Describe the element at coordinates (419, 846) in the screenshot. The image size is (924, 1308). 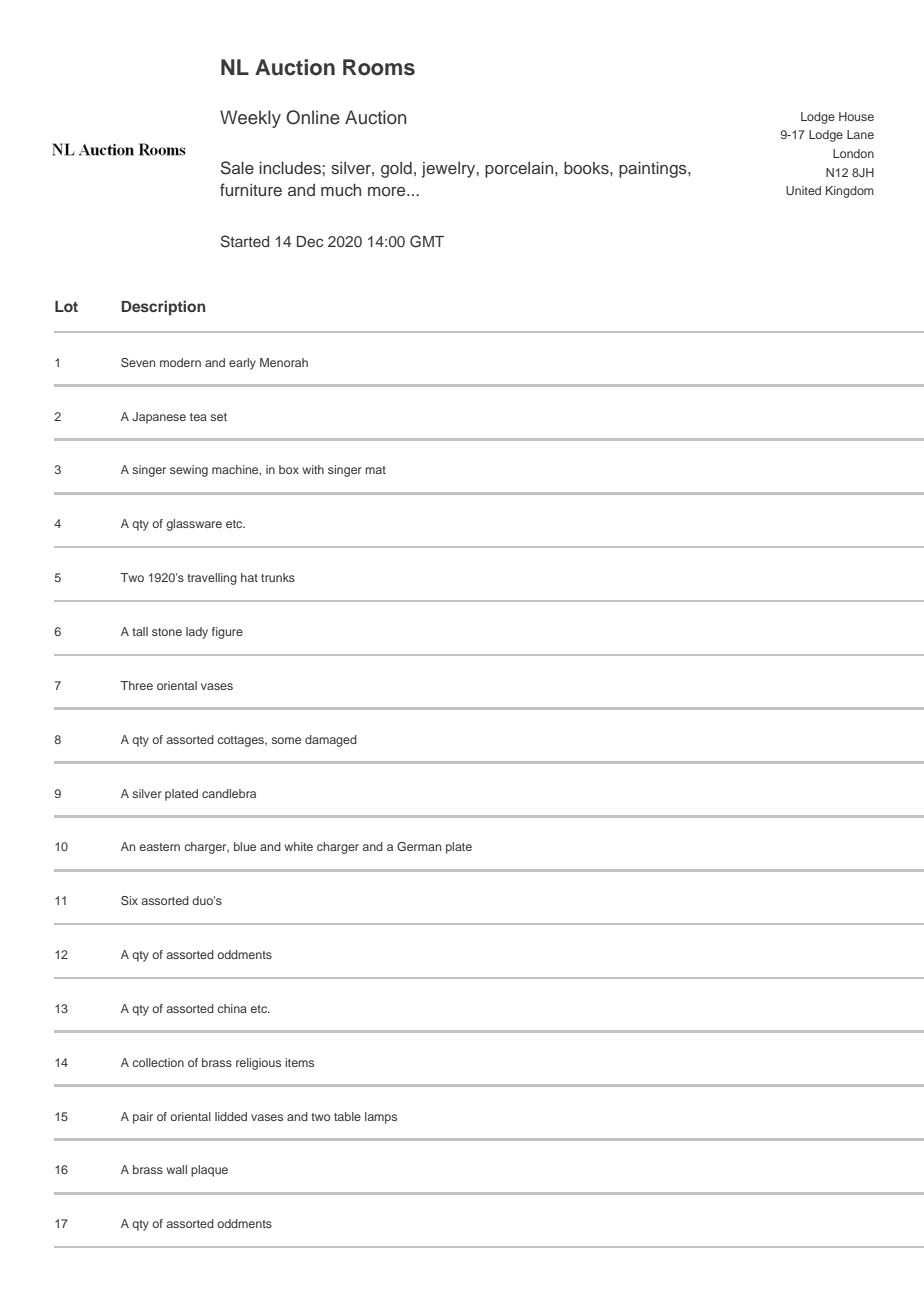
I see `German` at that location.
